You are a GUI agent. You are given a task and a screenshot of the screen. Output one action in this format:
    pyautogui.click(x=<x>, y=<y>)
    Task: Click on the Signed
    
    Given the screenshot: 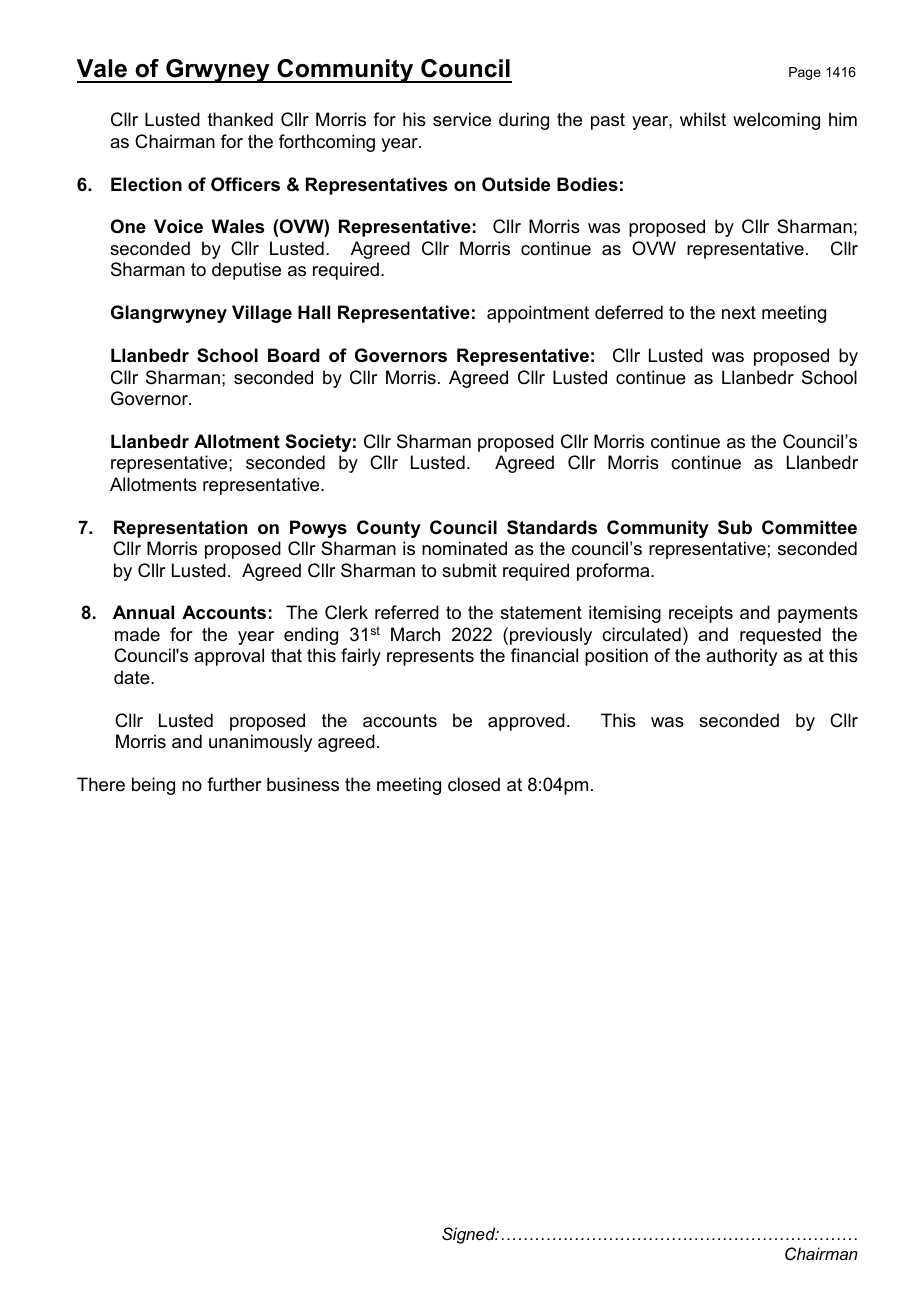 What is the action you would take?
    pyautogui.click(x=470, y=1235)
